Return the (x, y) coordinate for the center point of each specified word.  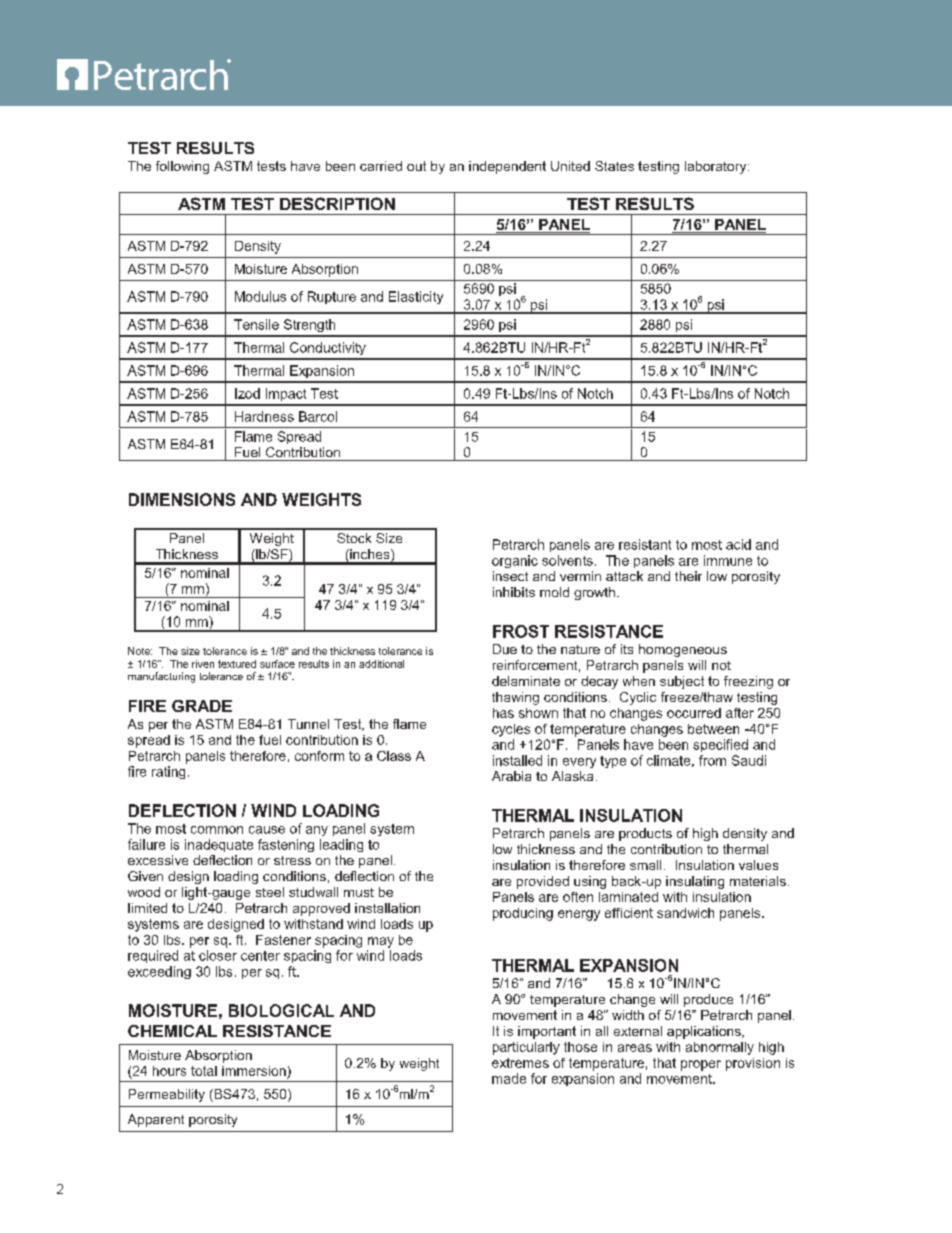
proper (701, 1065)
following (182, 167)
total (204, 1071)
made (509, 1078)
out (416, 166)
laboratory (717, 167)
